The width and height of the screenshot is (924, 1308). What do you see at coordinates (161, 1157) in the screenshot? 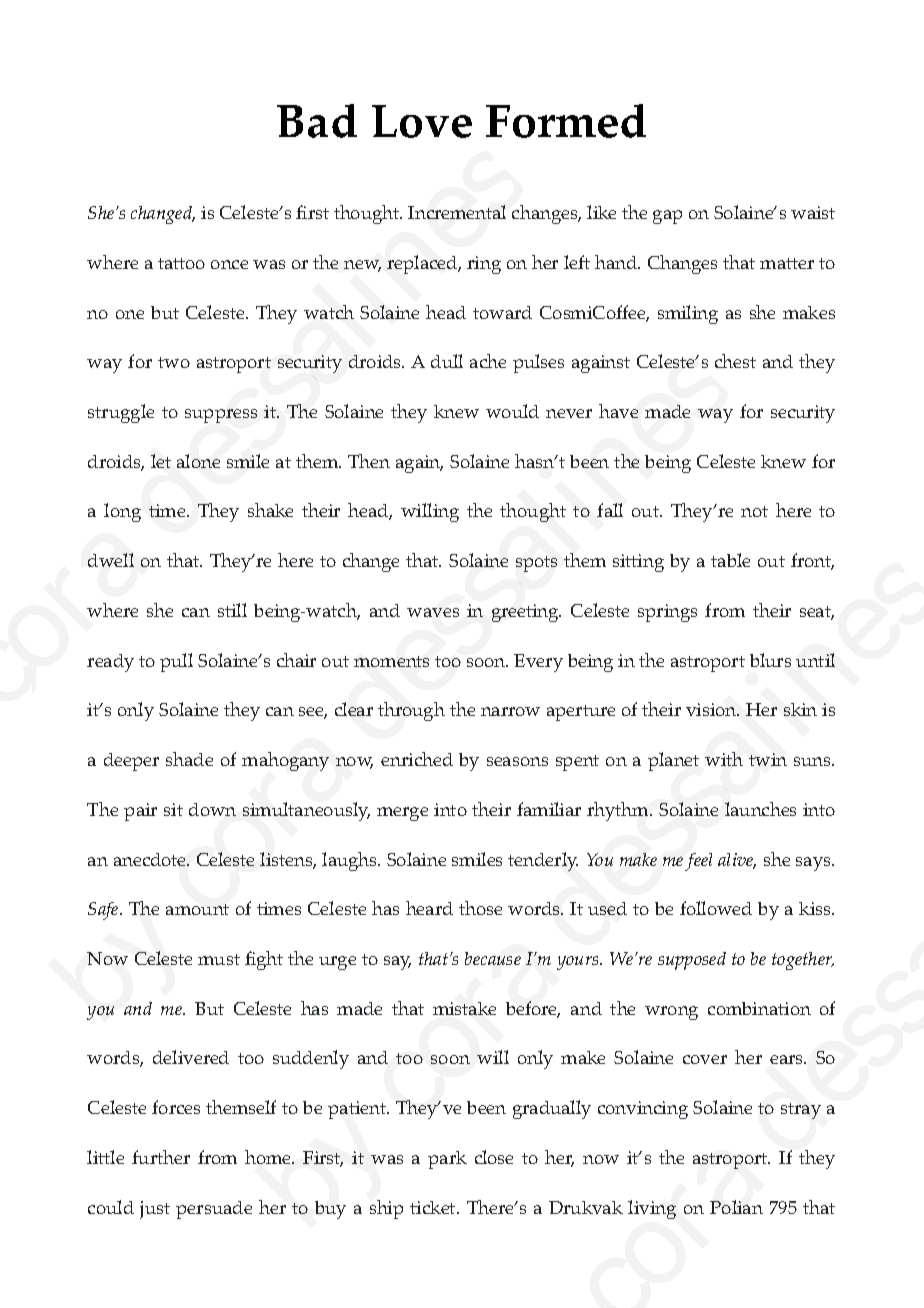
I see `further` at bounding box center [161, 1157].
